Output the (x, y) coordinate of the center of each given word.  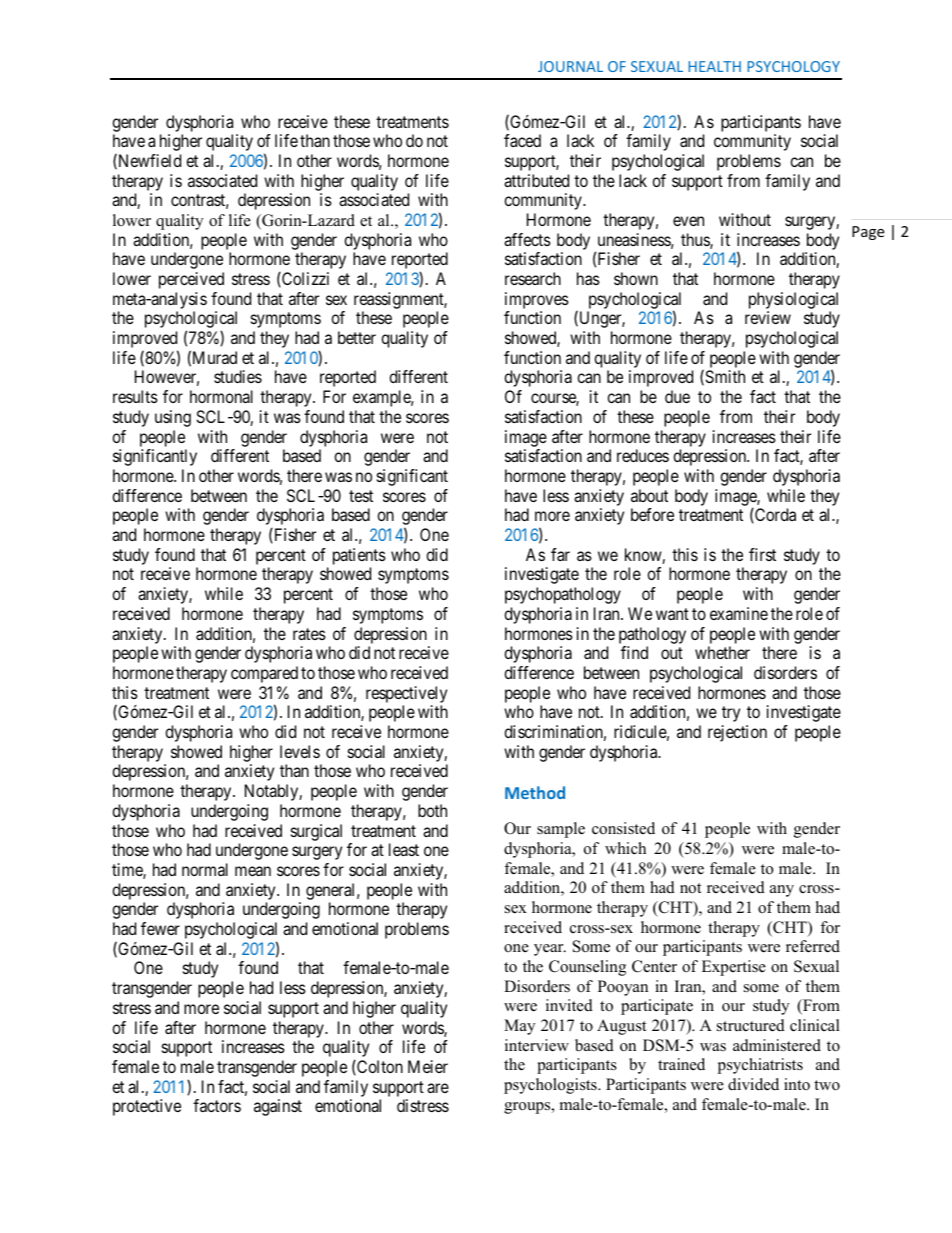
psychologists (551, 1086)
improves (537, 300)
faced (522, 140)
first (762, 554)
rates (309, 634)
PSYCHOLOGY (793, 66)
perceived (191, 280)
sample (561, 830)
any (782, 891)
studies (238, 376)
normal (205, 869)
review (768, 317)
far (560, 554)
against (278, 1107)
